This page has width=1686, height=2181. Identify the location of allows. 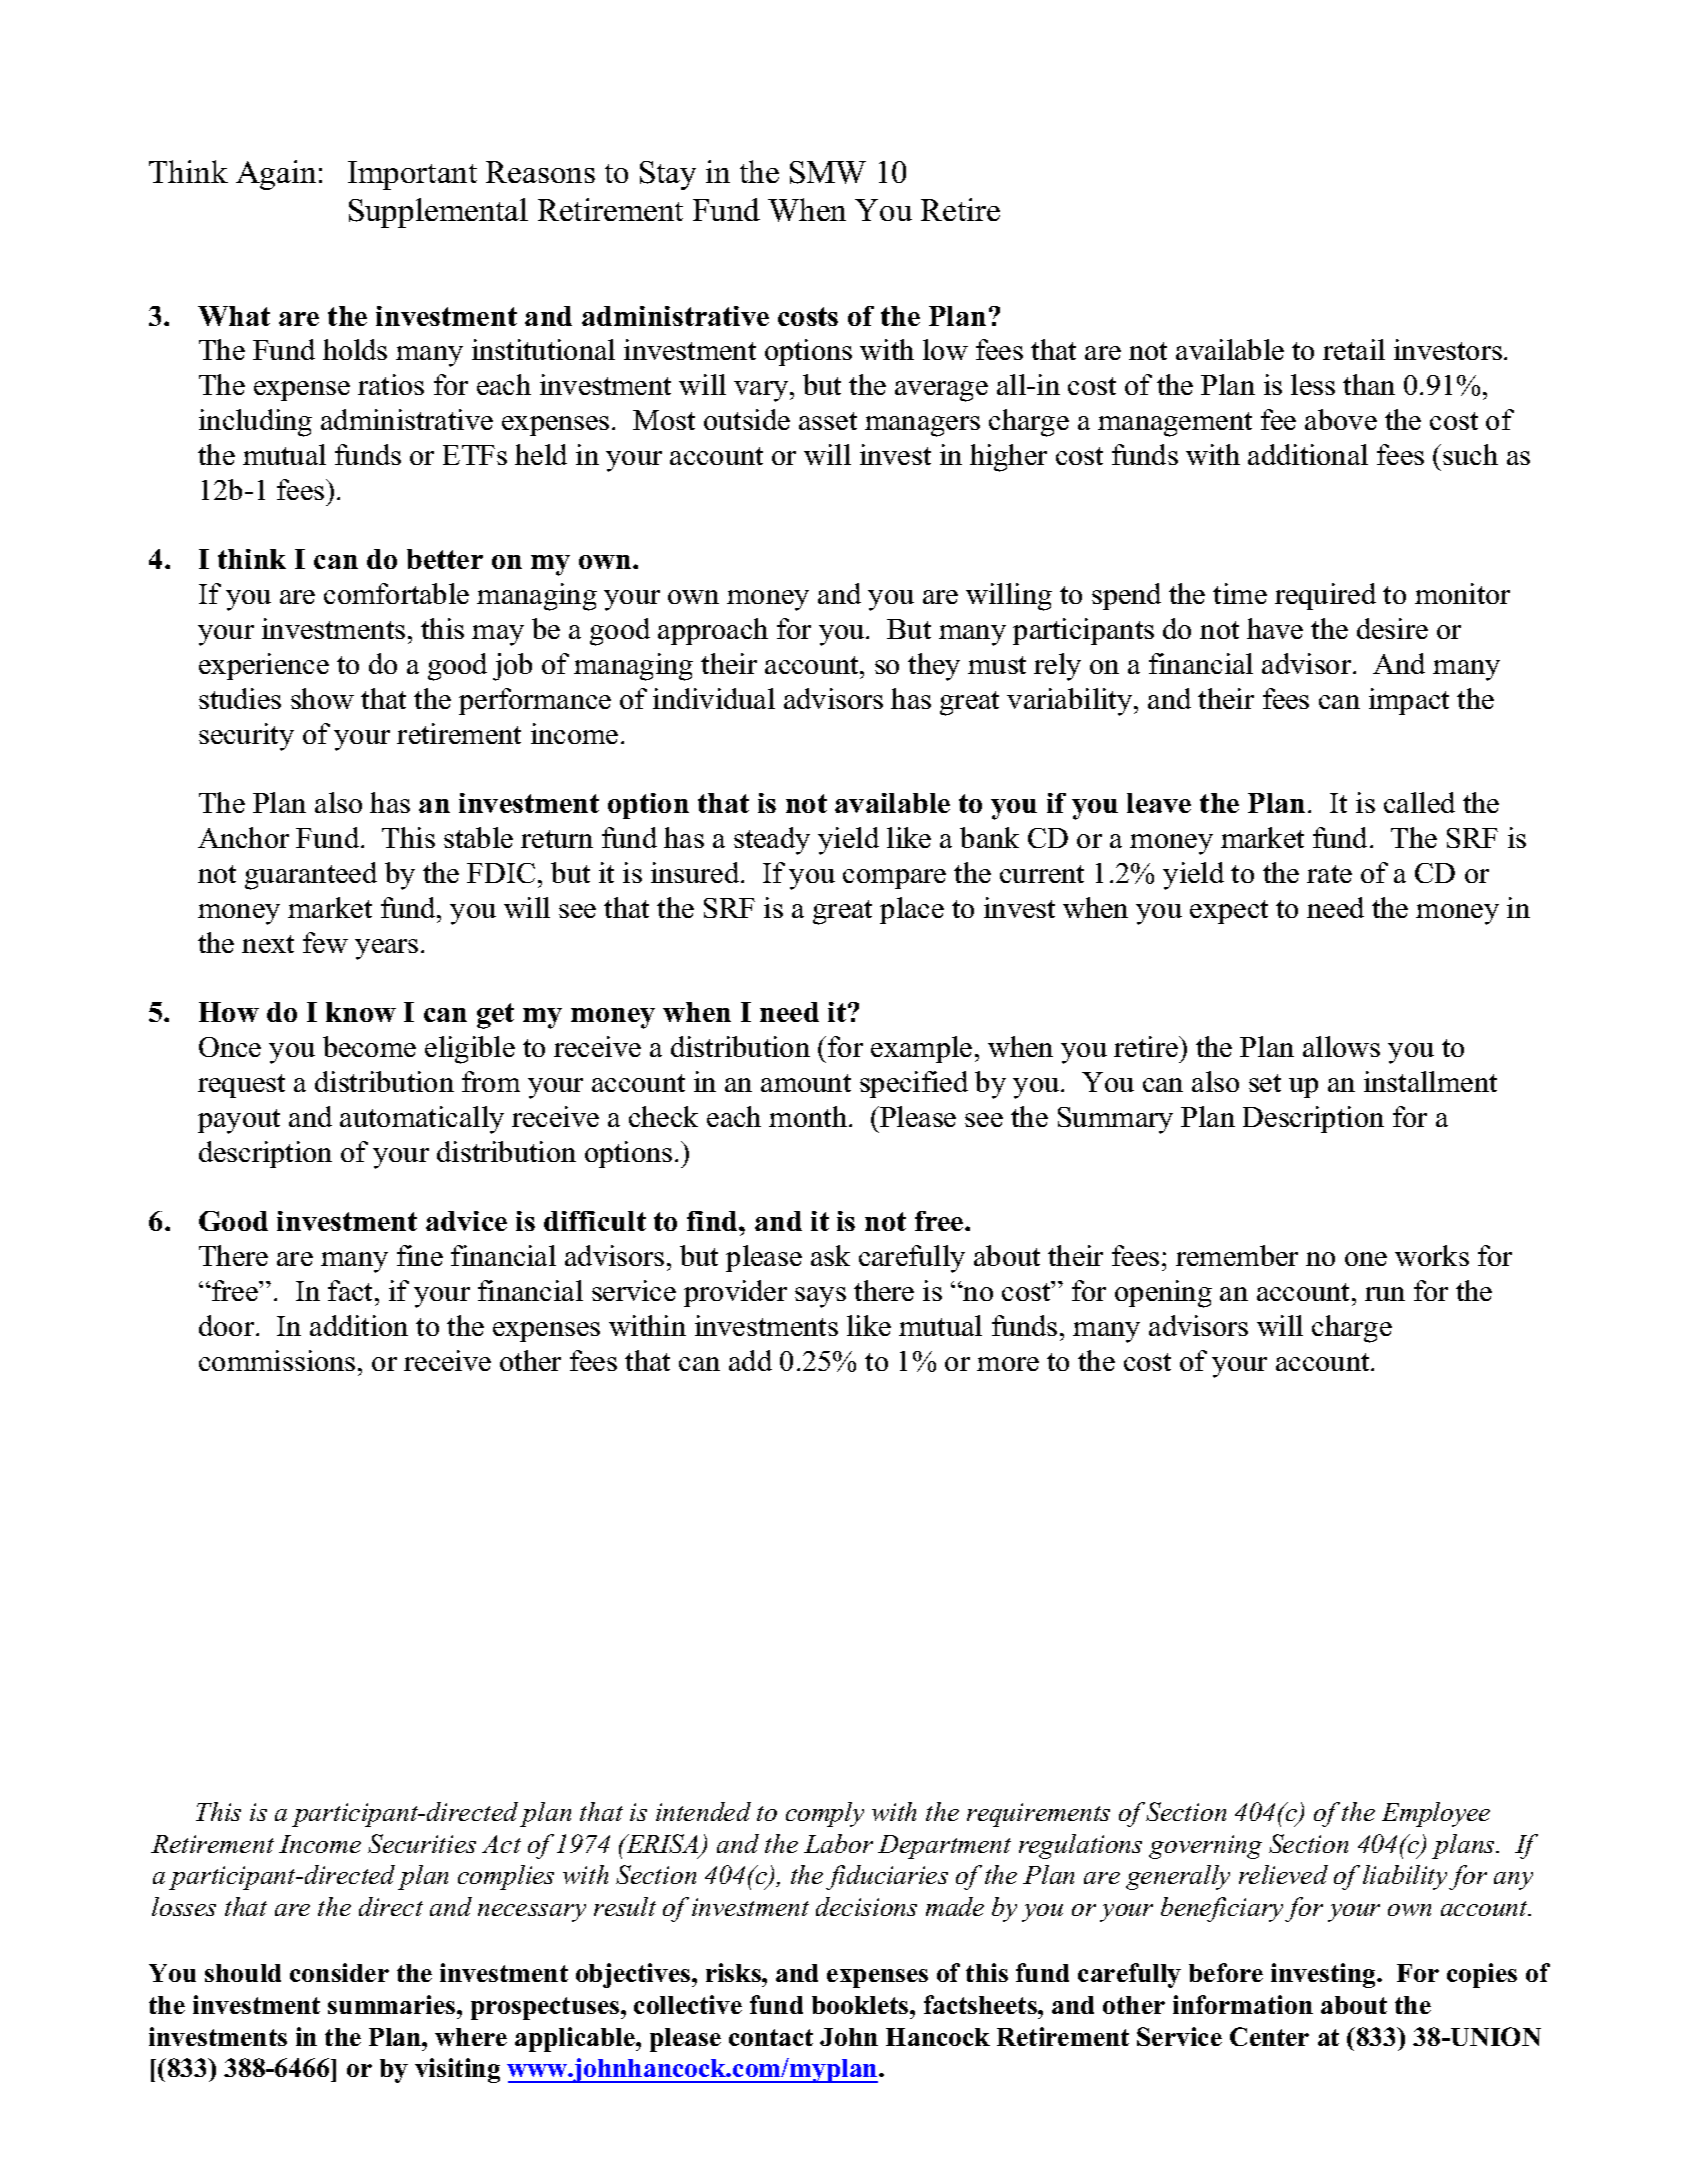
(1341, 1046).
